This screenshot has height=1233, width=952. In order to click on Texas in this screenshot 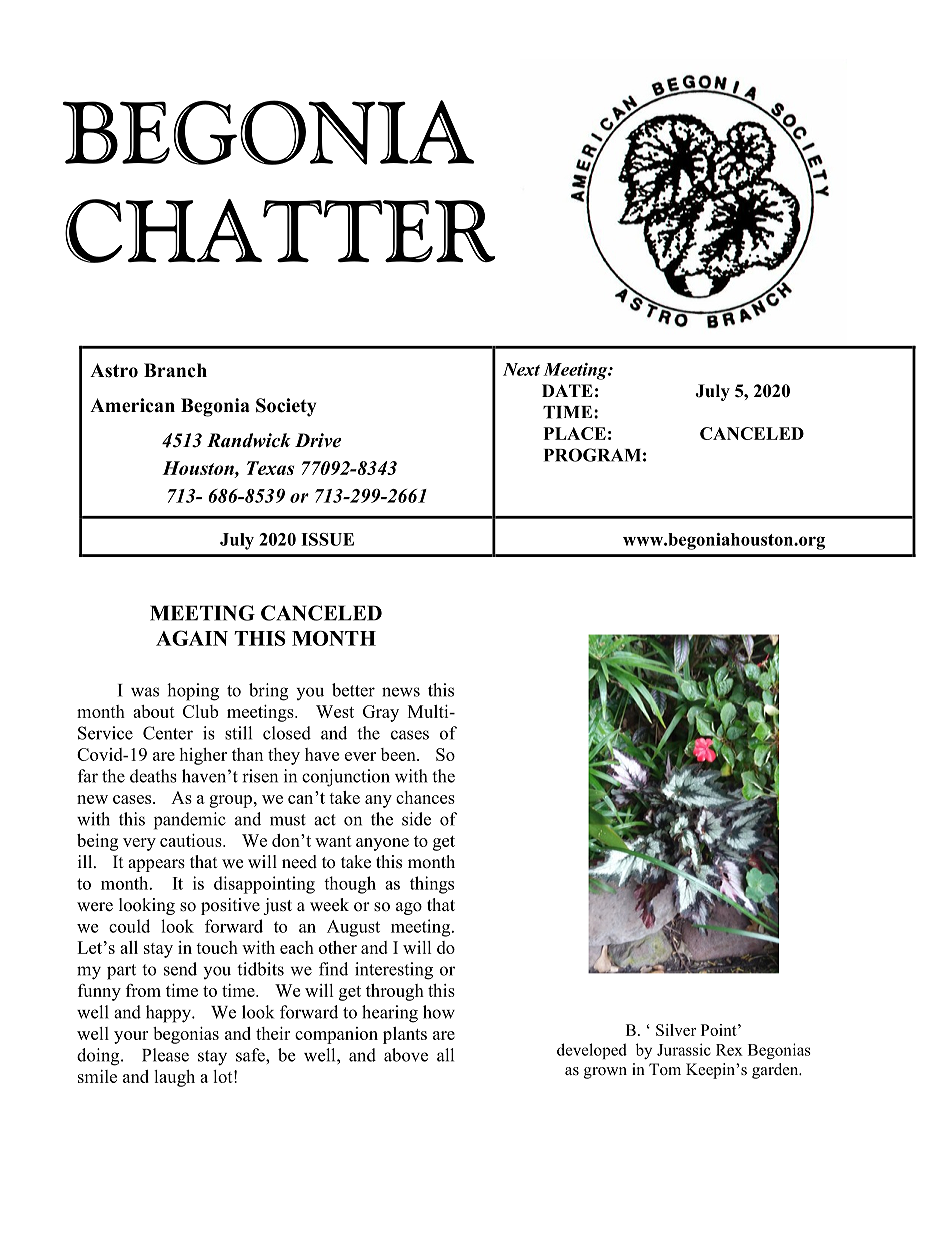, I will do `click(270, 468)`.
